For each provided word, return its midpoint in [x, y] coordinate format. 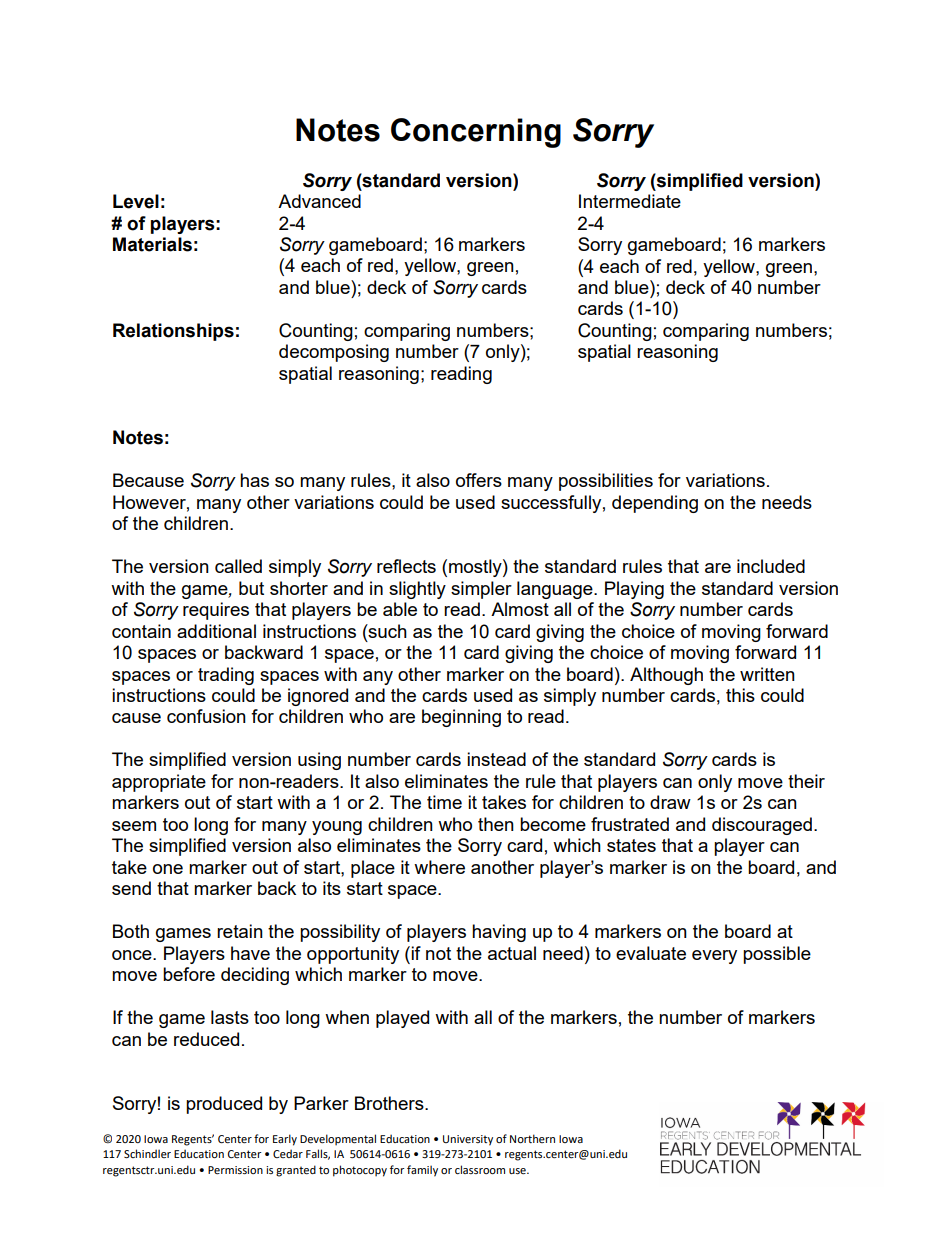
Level [136, 201]
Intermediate [630, 201]
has [254, 480]
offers [479, 480]
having [499, 933]
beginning [461, 718]
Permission [235, 1170]
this [740, 695]
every [714, 957]
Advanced [319, 201]
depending [655, 504]
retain [240, 931]
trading [226, 676]
